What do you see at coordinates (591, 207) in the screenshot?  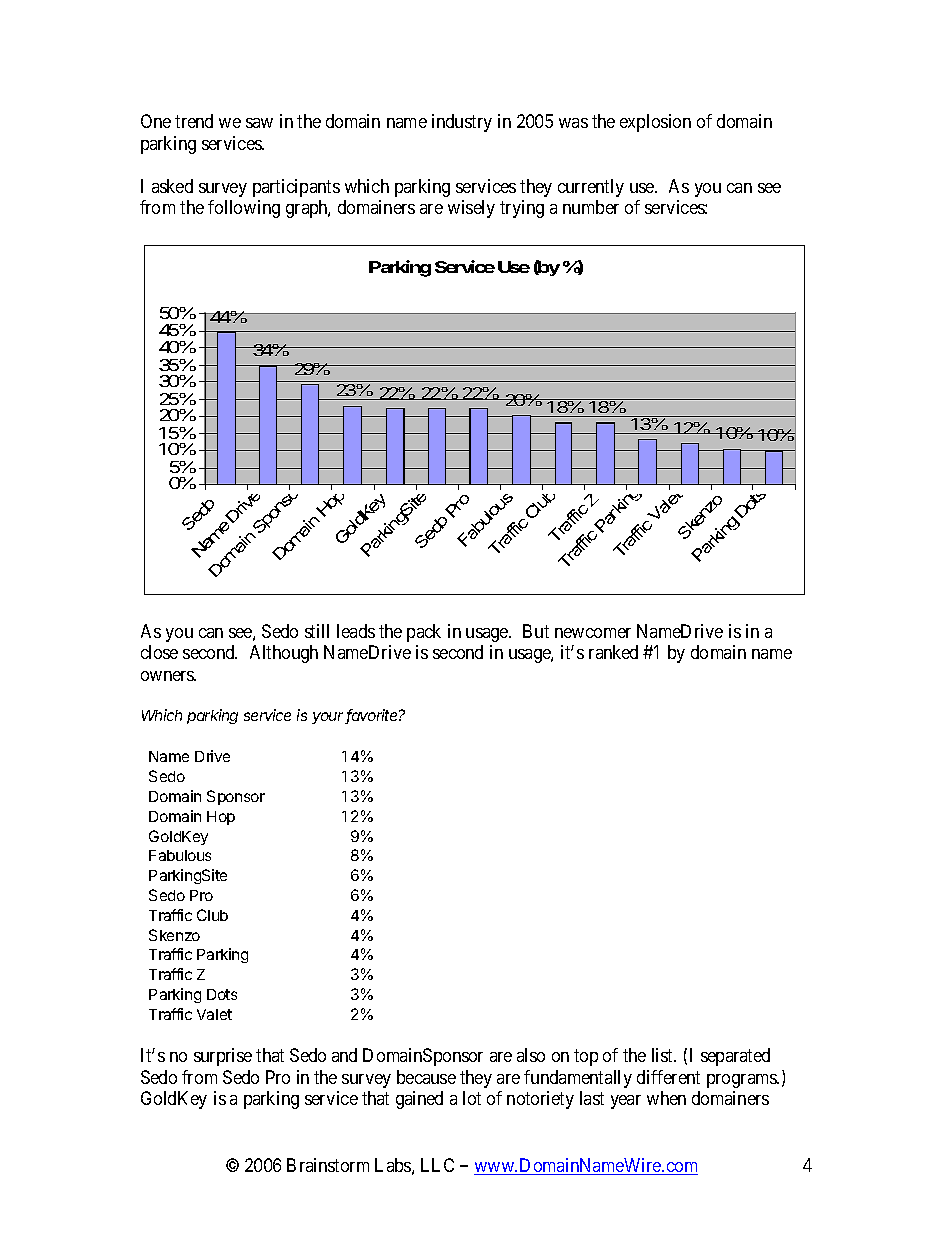 I see `number` at bounding box center [591, 207].
